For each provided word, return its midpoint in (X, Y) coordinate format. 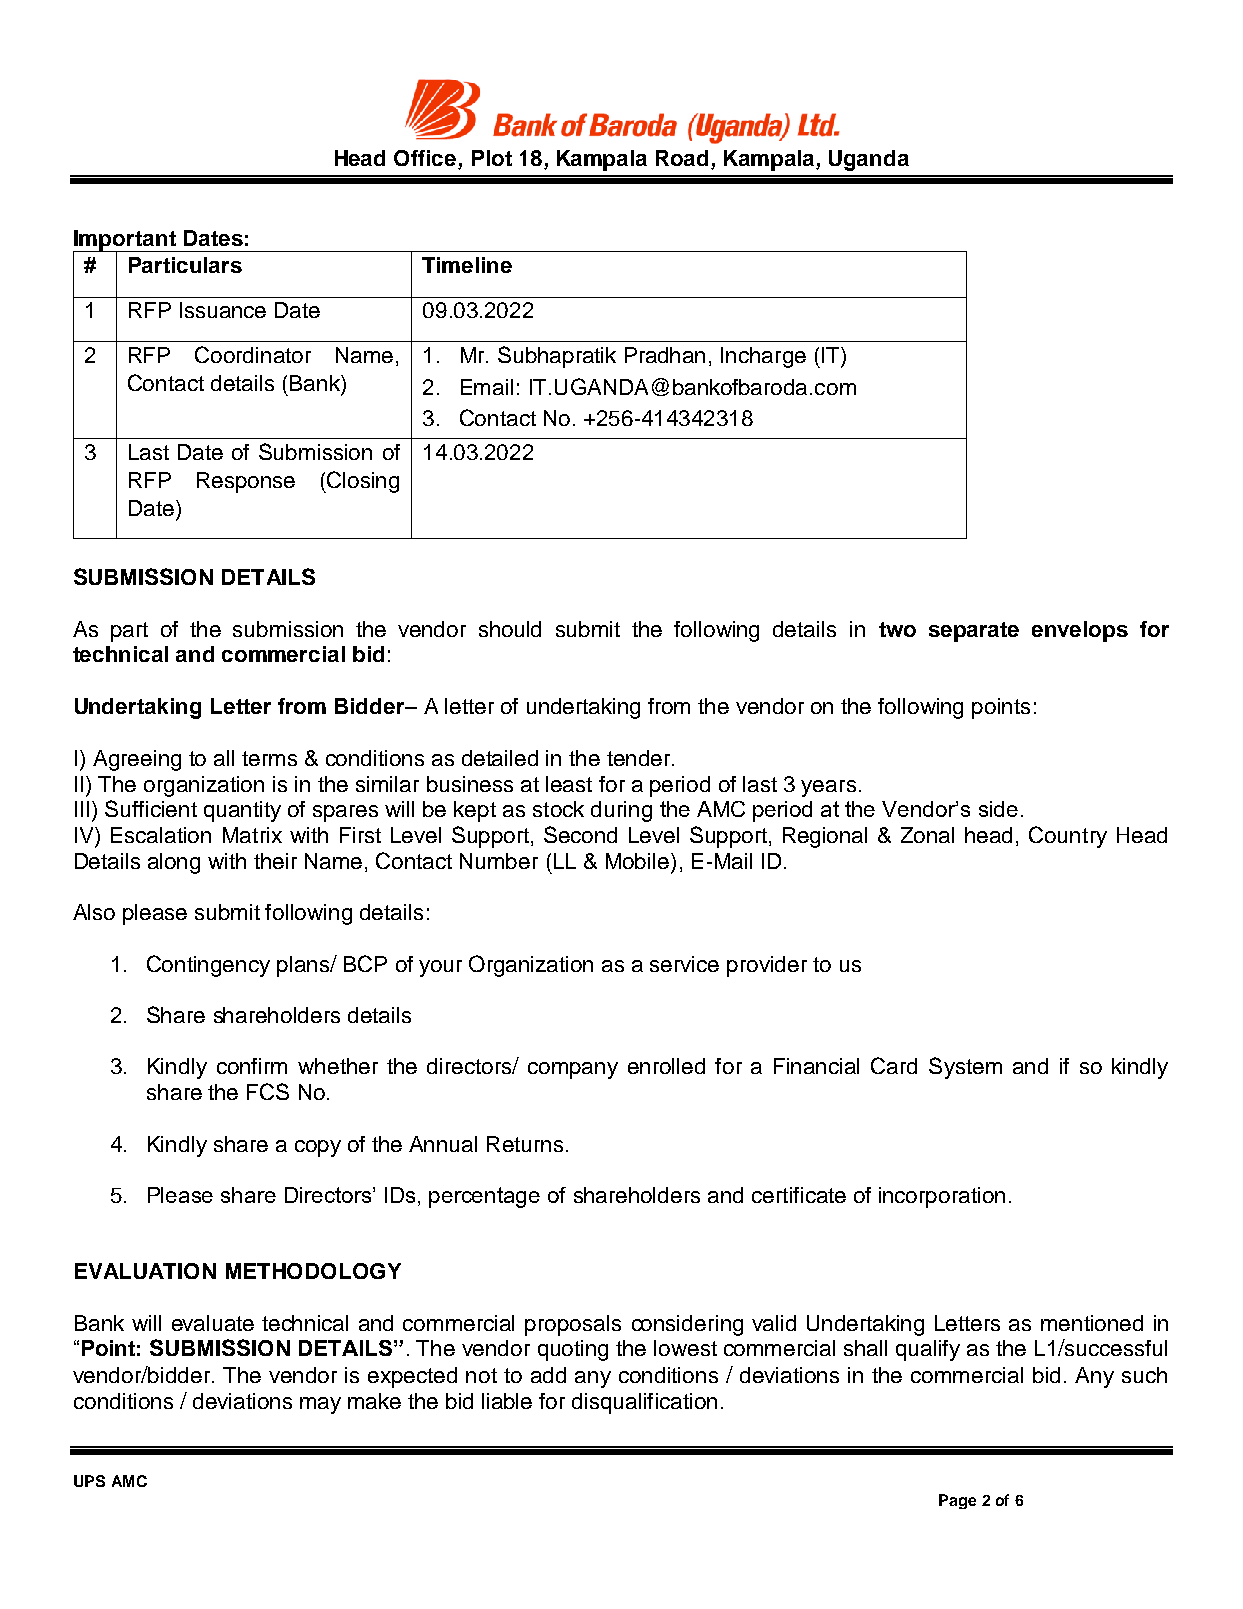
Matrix (252, 835)
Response (246, 482)
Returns (525, 1144)
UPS (89, 1481)
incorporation (942, 1197)
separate (974, 632)
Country (1068, 837)
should (510, 629)
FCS (268, 1091)
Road (684, 159)
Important (125, 241)
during (621, 811)
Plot (492, 158)
